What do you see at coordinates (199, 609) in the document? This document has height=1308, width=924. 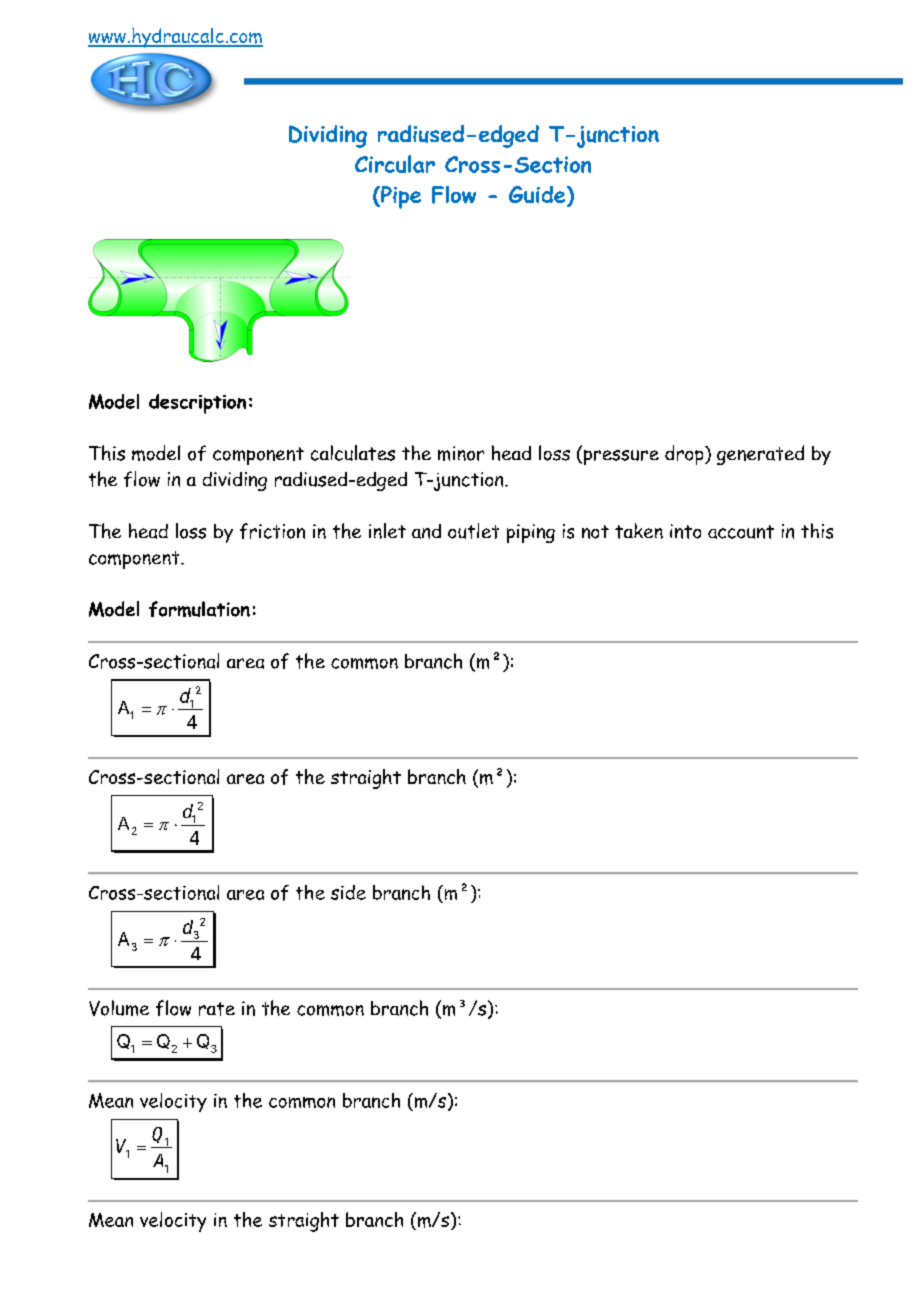 I see `formulation` at bounding box center [199, 609].
